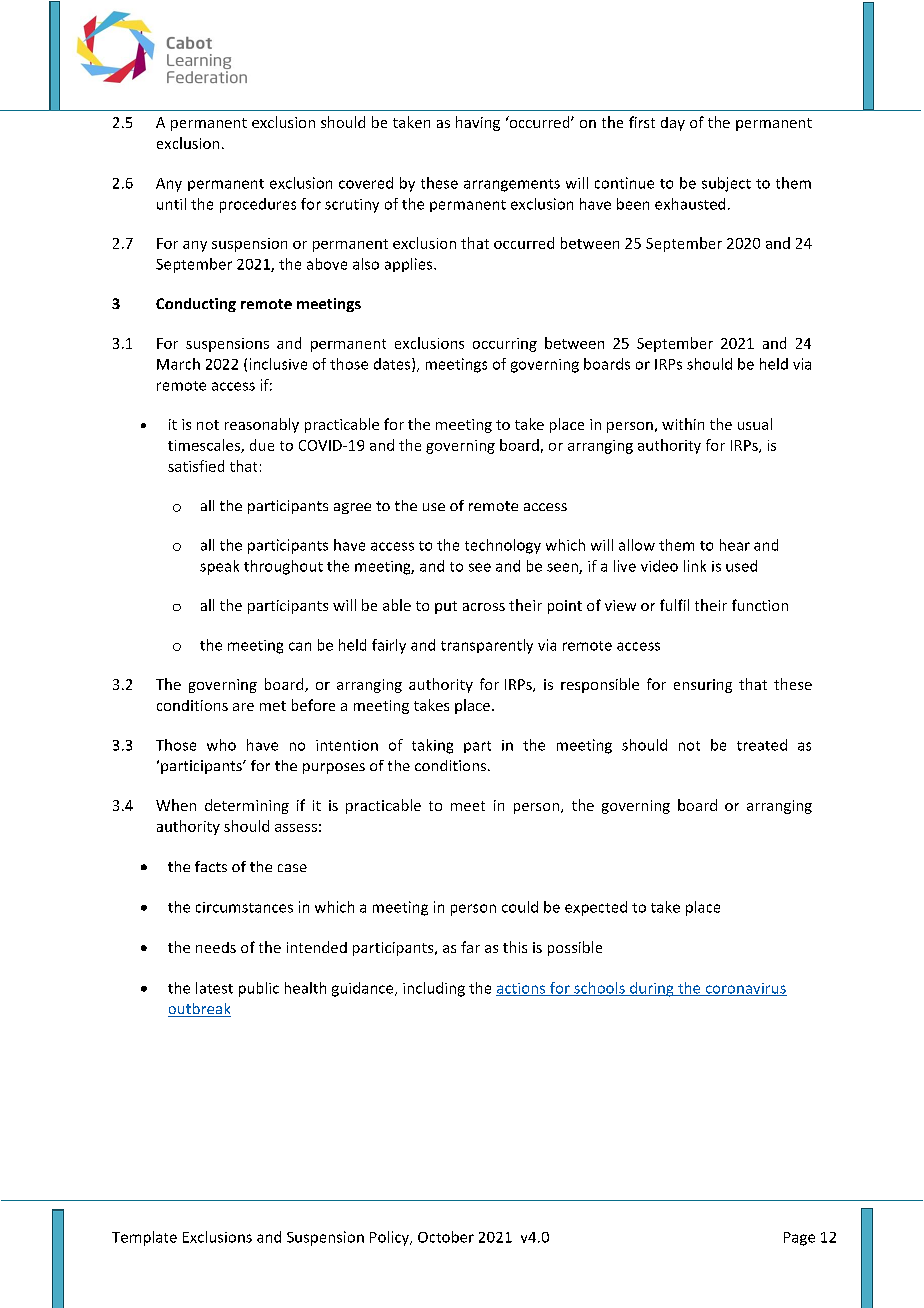 The image size is (924, 1308). I want to click on transparently, so click(487, 646).
